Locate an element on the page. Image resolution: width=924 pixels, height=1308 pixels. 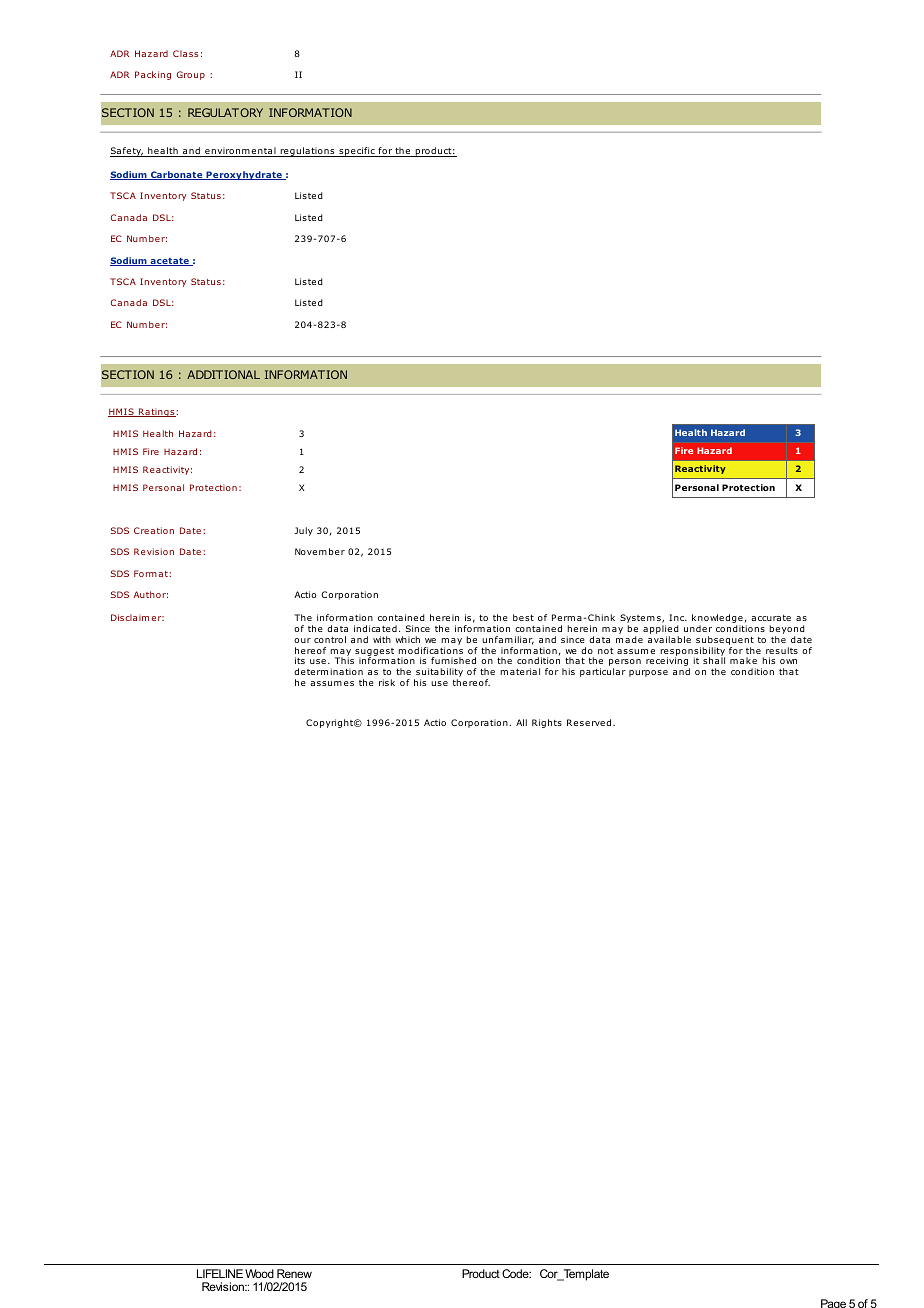
its is located at coordinates (300, 660).
